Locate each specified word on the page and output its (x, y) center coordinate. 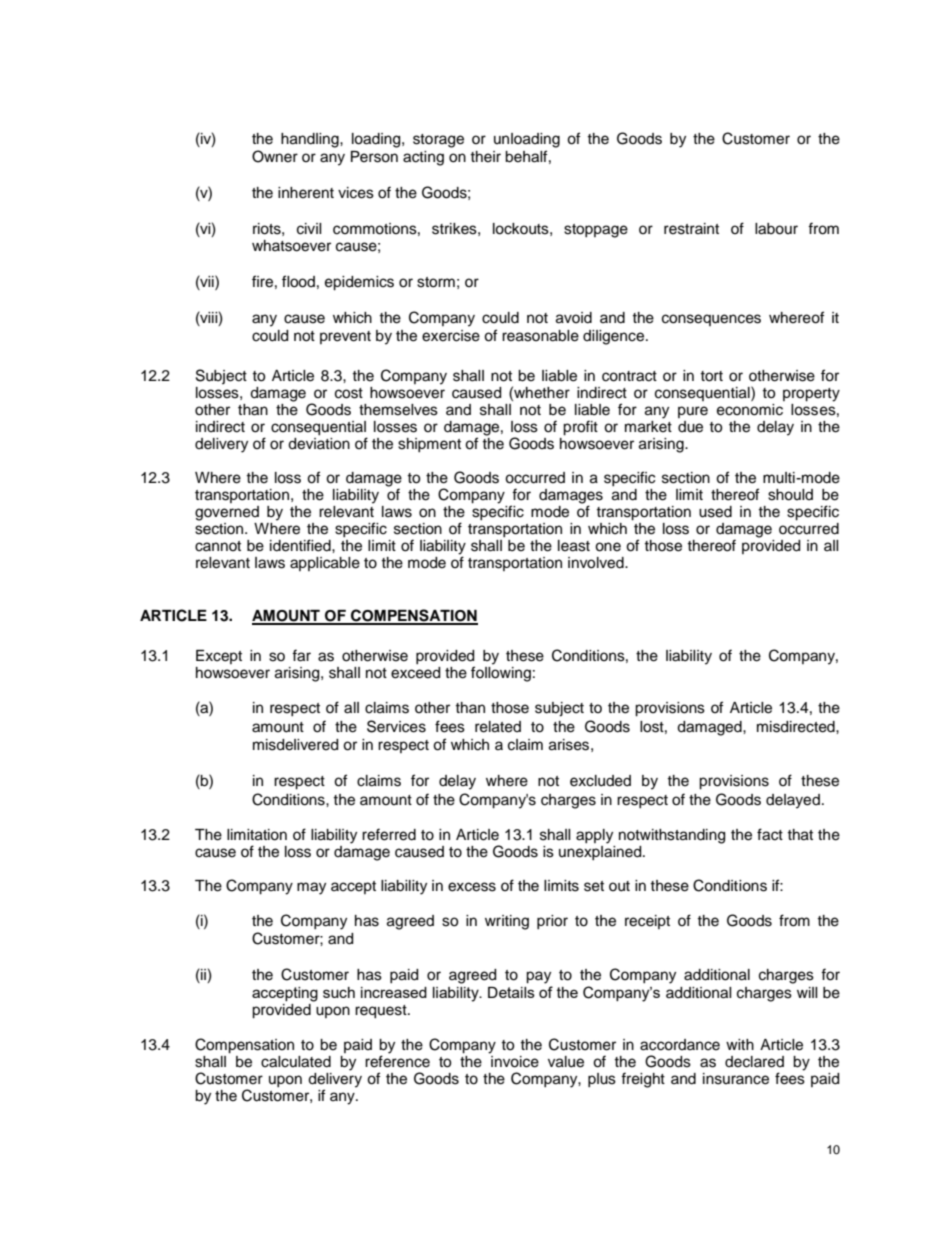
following (501, 674)
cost (349, 393)
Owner (275, 156)
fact (770, 834)
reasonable (540, 336)
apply (594, 836)
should (790, 495)
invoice (514, 1060)
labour (776, 229)
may (311, 888)
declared (754, 1062)
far (301, 655)
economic (750, 410)
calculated (296, 1062)
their (485, 157)
